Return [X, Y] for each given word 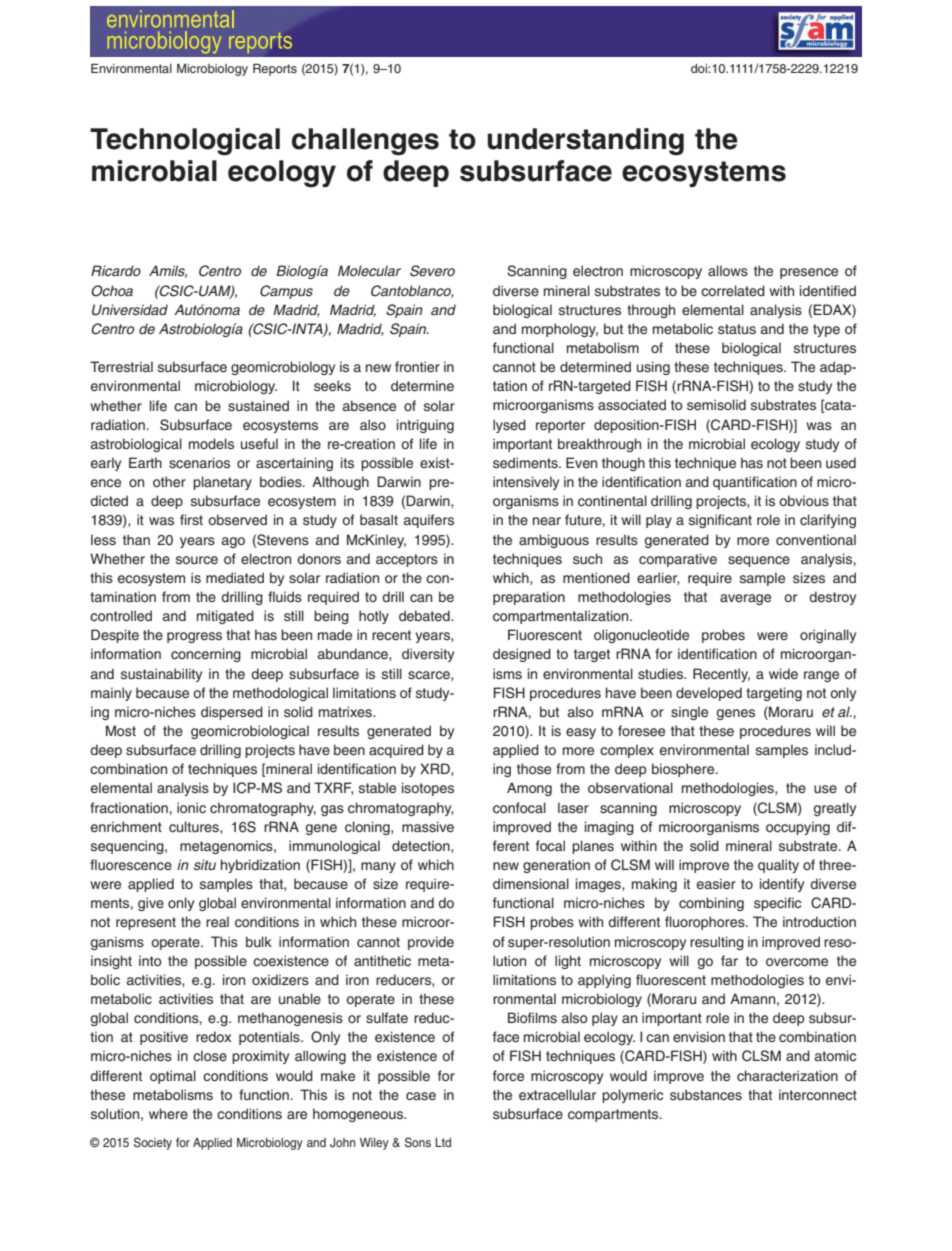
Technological [185, 142]
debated [425, 616]
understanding [585, 142]
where [168, 1113]
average [745, 599]
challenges [365, 142]
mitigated [225, 617]
